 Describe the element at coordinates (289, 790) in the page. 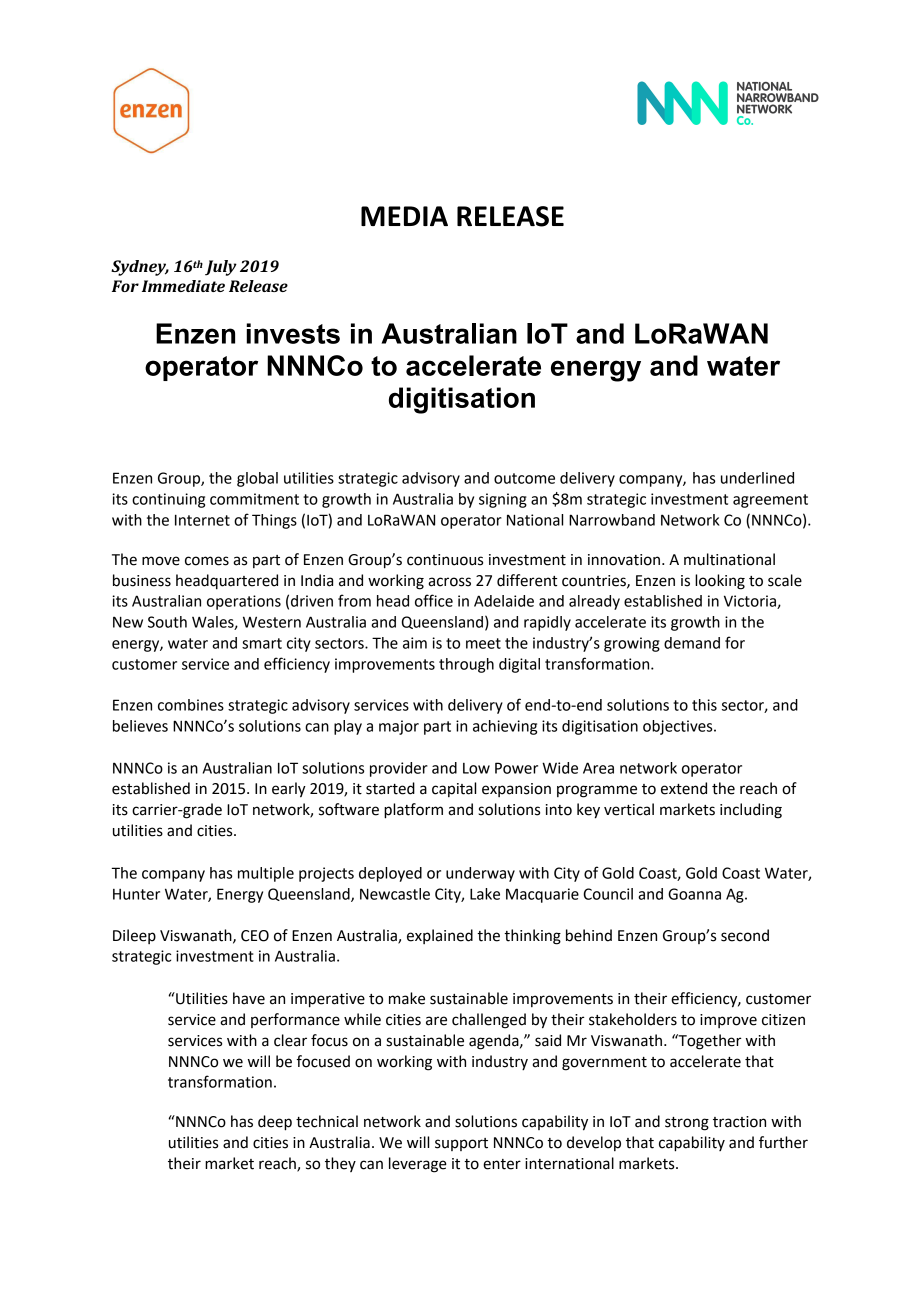

I see `early` at that location.
